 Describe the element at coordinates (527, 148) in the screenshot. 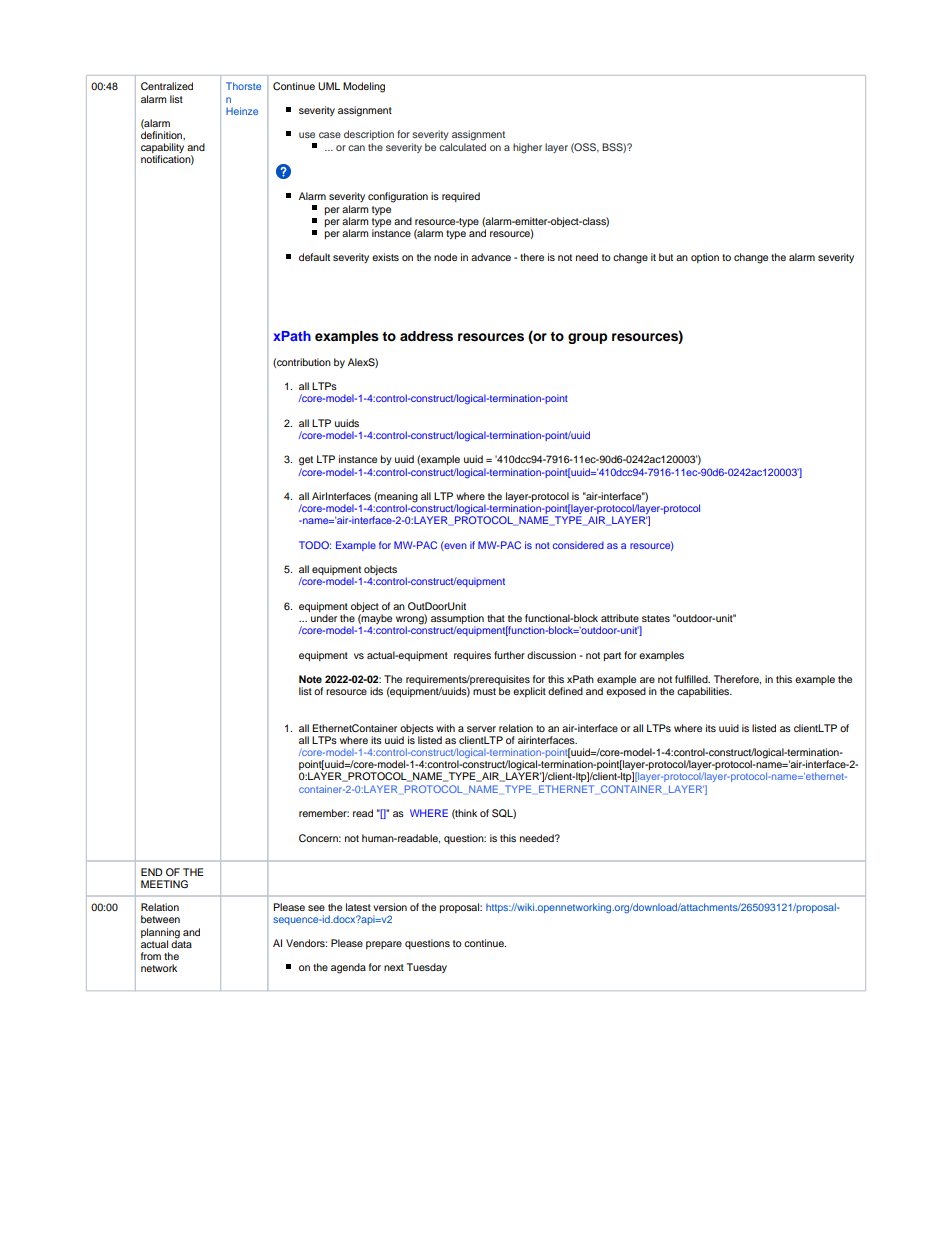

I see `higher` at that location.
